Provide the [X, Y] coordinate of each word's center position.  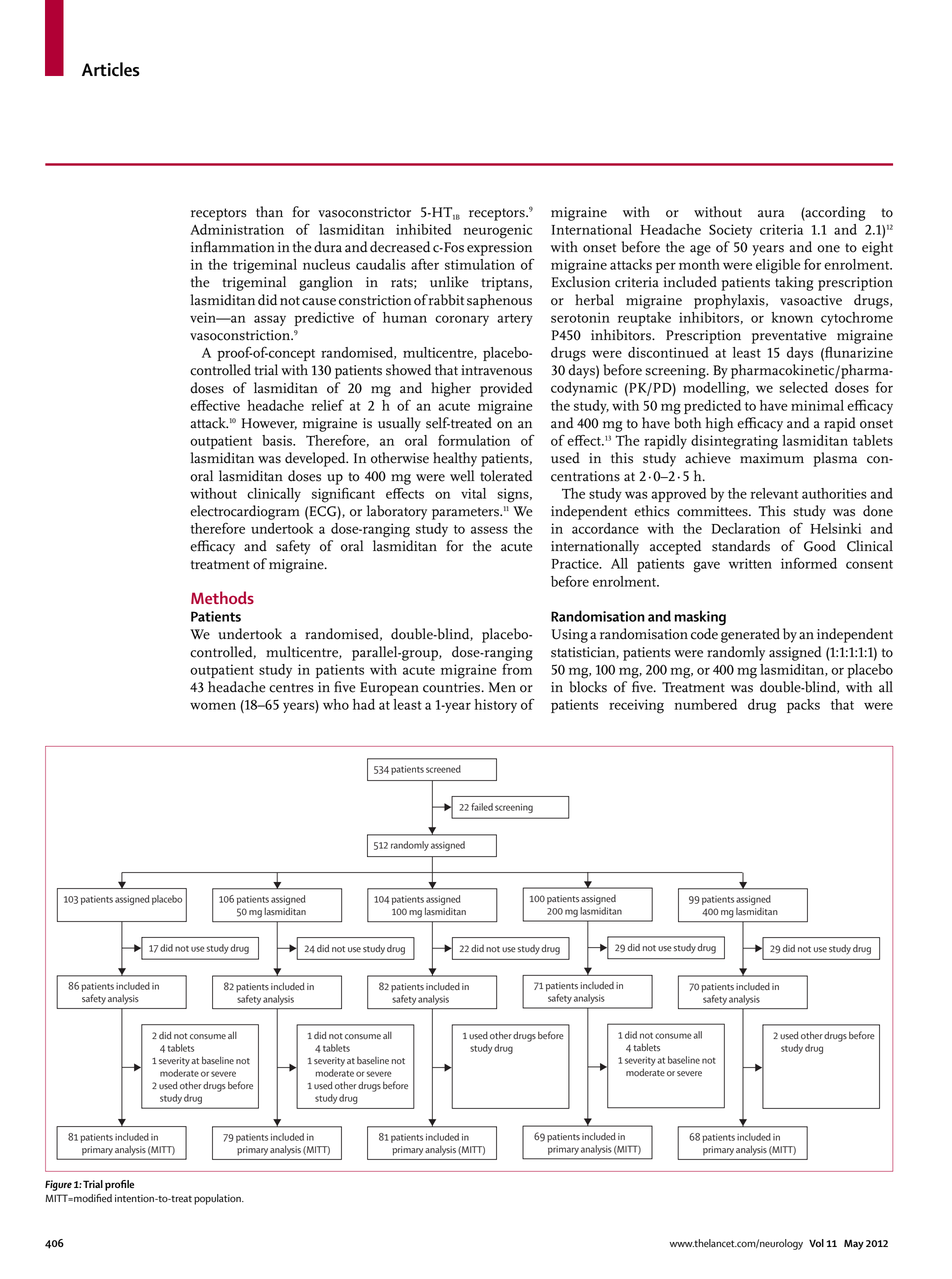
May [854, 1244]
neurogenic [497, 231]
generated [750, 635]
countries [451, 687]
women [213, 706]
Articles [111, 69]
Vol [816, 1243]
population [218, 1199]
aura [771, 214]
